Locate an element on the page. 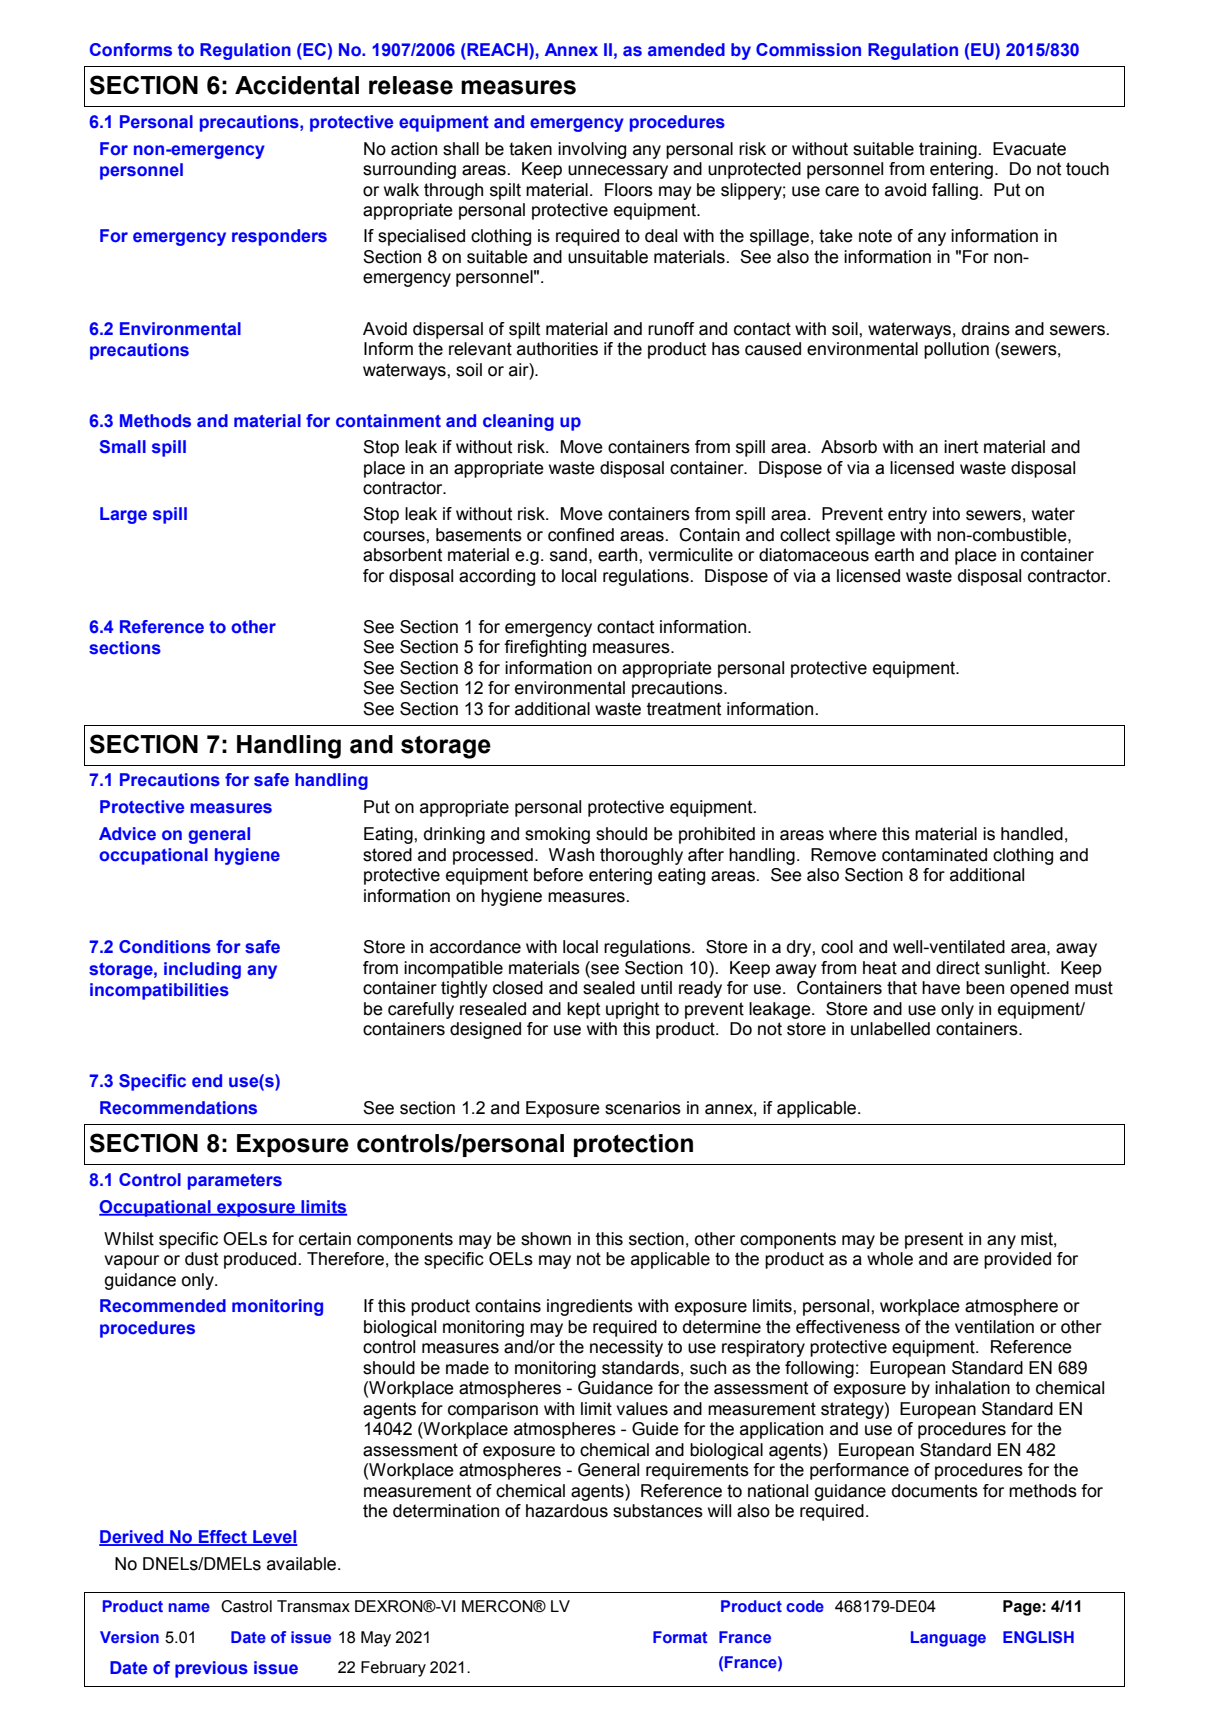  shown is located at coordinates (546, 1239).
